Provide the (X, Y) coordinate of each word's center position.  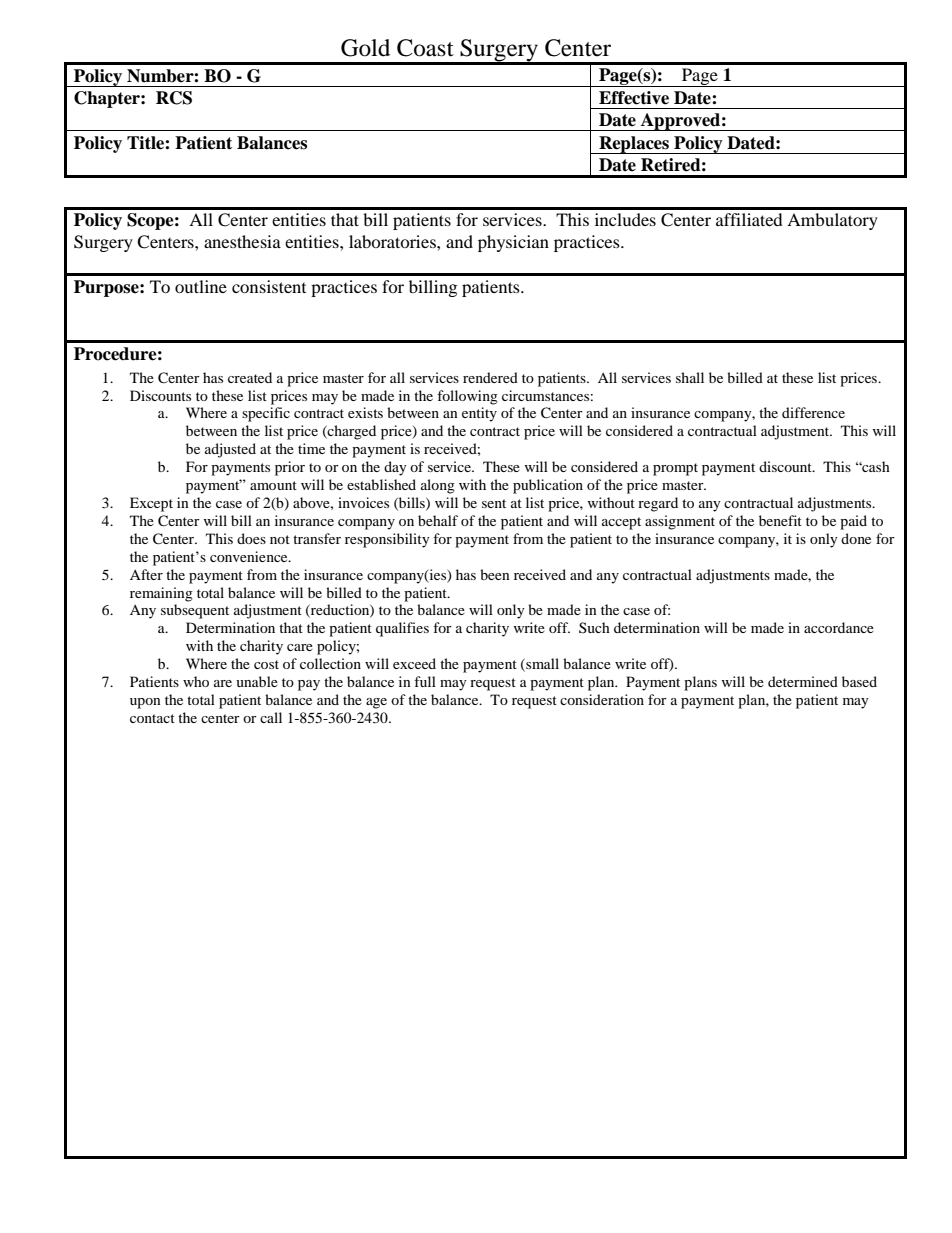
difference (813, 412)
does (251, 538)
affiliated (749, 219)
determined (803, 681)
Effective (634, 98)
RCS (174, 98)
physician (513, 243)
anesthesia (242, 241)
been (495, 574)
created (250, 377)
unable (257, 681)
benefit (780, 520)
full (425, 681)
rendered (490, 377)
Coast (425, 48)
